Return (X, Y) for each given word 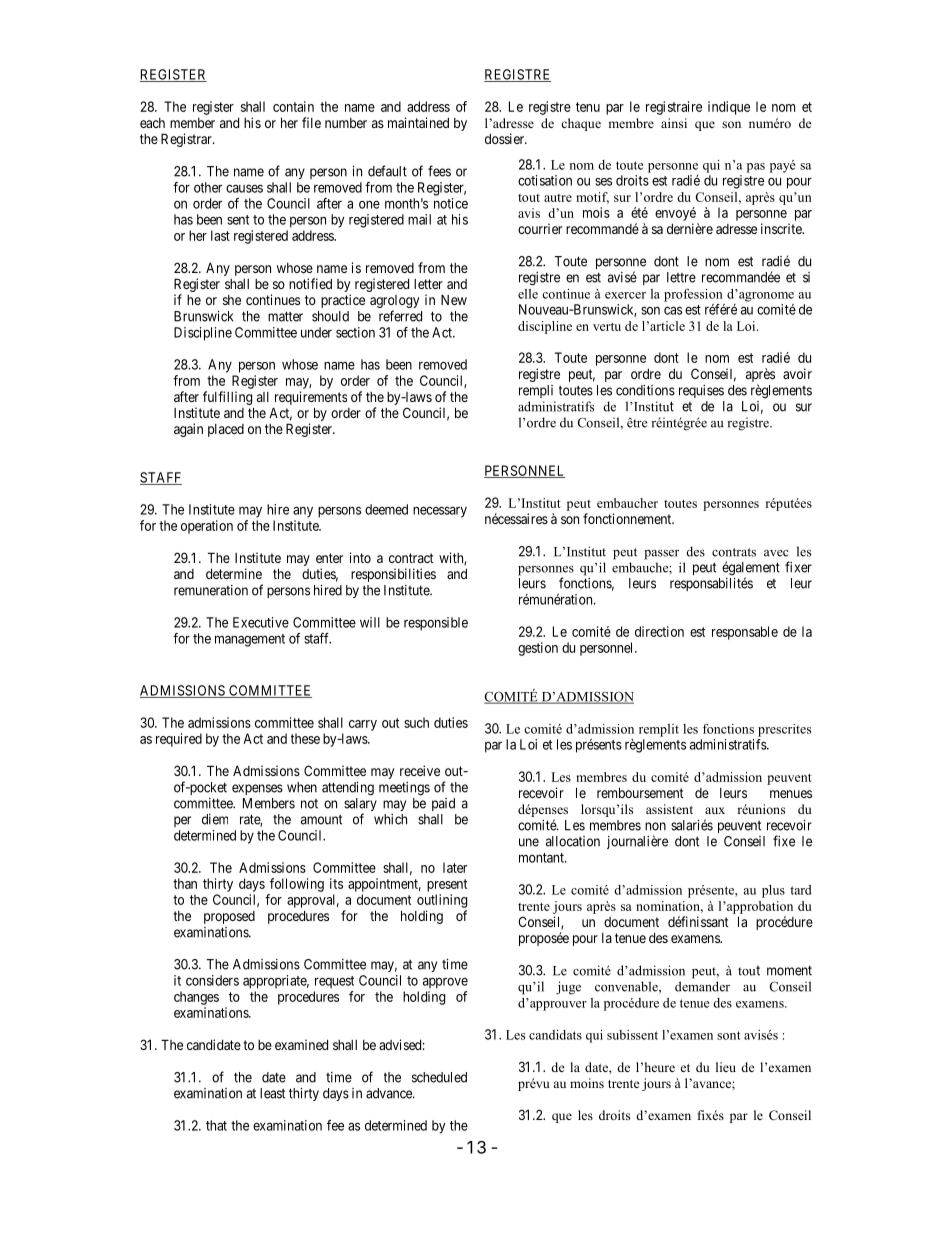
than (185, 883)
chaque (581, 124)
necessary (440, 512)
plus (773, 891)
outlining (442, 901)
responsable (745, 633)
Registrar (187, 140)
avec (776, 553)
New (454, 299)
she (232, 300)
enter (329, 558)
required (179, 740)
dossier (506, 138)
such (416, 722)
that (216, 1125)
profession (693, 295)
